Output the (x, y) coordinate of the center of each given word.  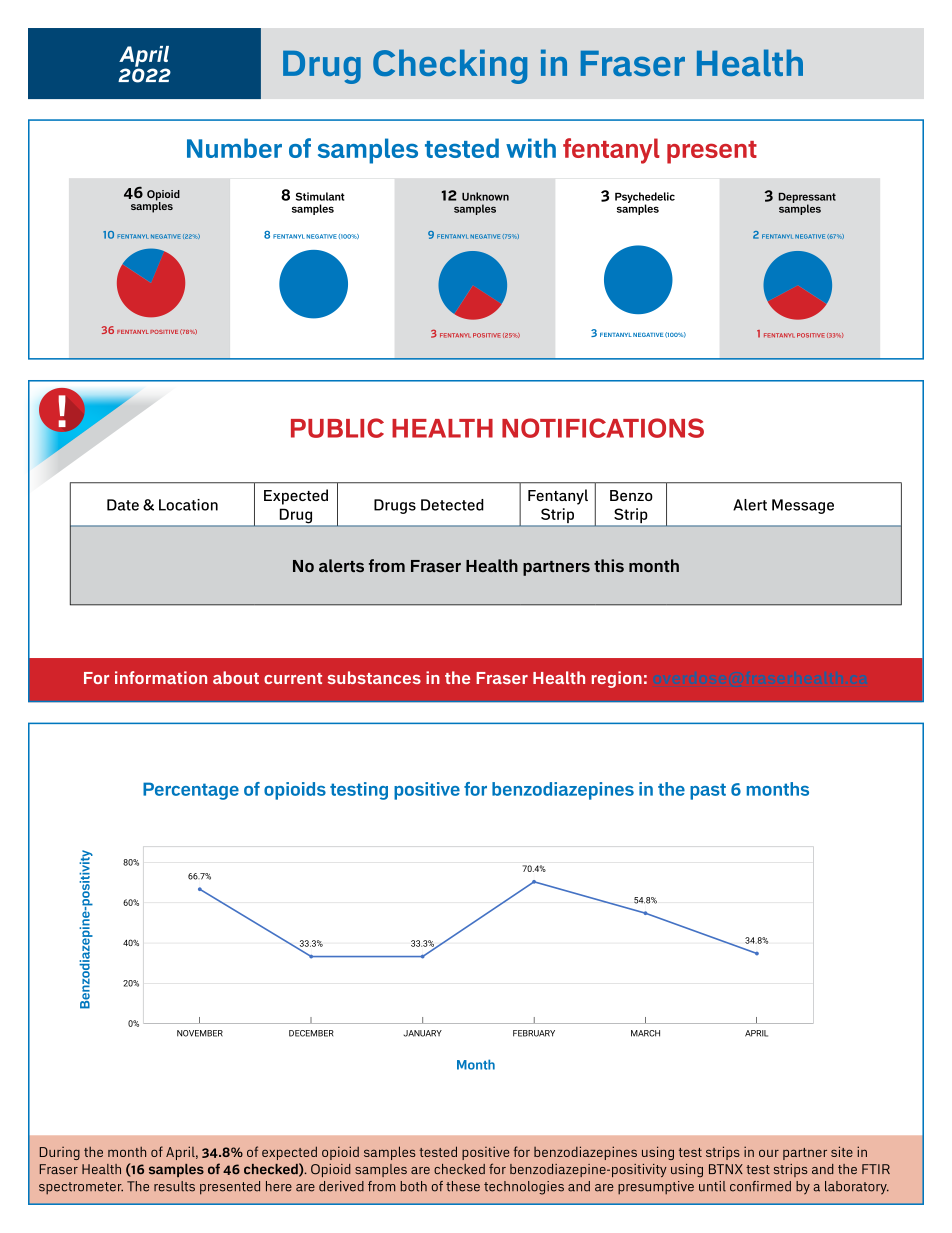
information (161, 677)
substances (374, 677)
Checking (450, 66)
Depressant (807, 199)
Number (234, 148)
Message (803, 506)
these (463, 1186)
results (174, 1186)
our (769, 1153)
